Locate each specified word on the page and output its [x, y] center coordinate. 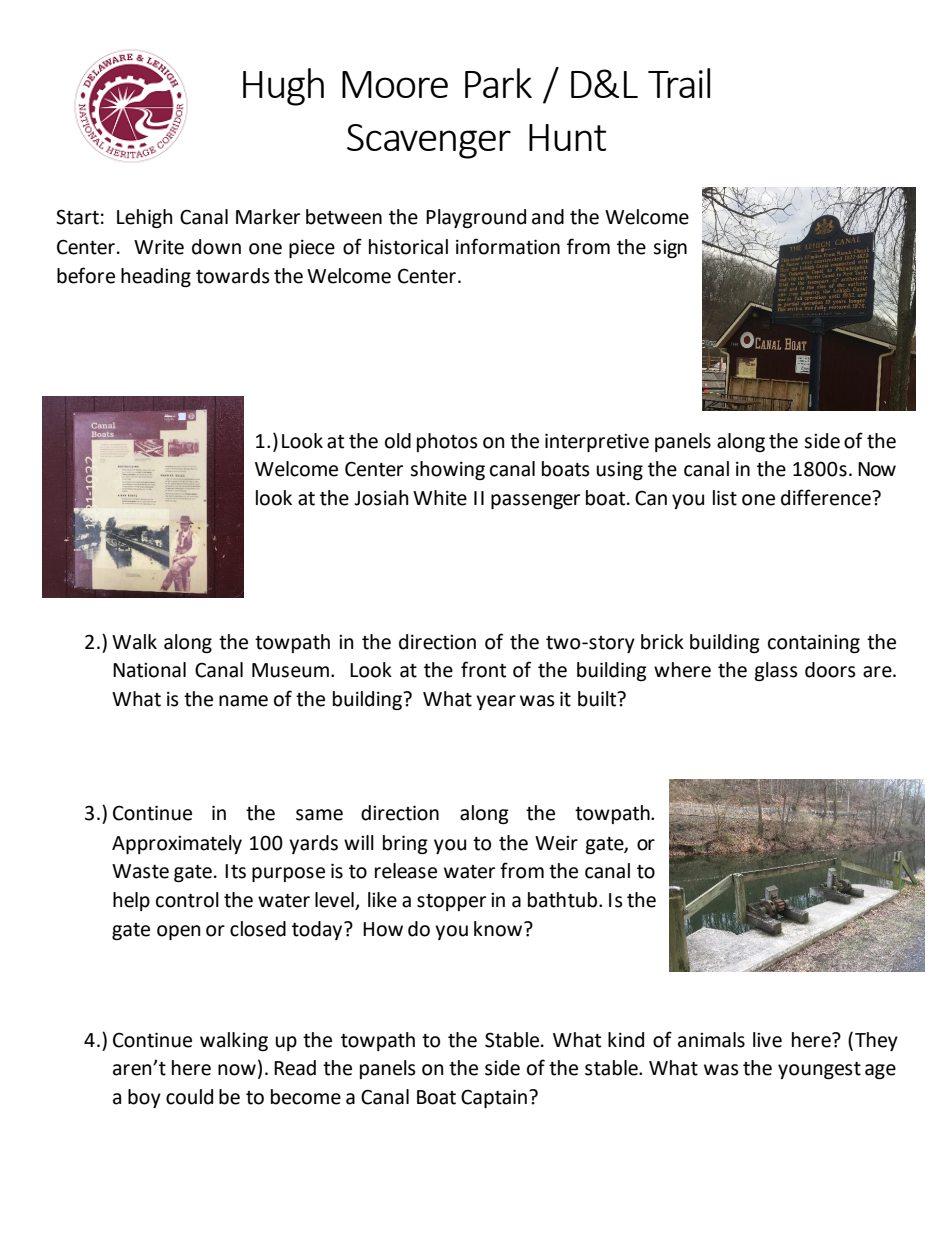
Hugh [283, 87]
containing [814, 643]
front [483, 669]
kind [626, 1040]
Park [498, 83]
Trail [679, 83]
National [149, 670]
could [189, 1097]
